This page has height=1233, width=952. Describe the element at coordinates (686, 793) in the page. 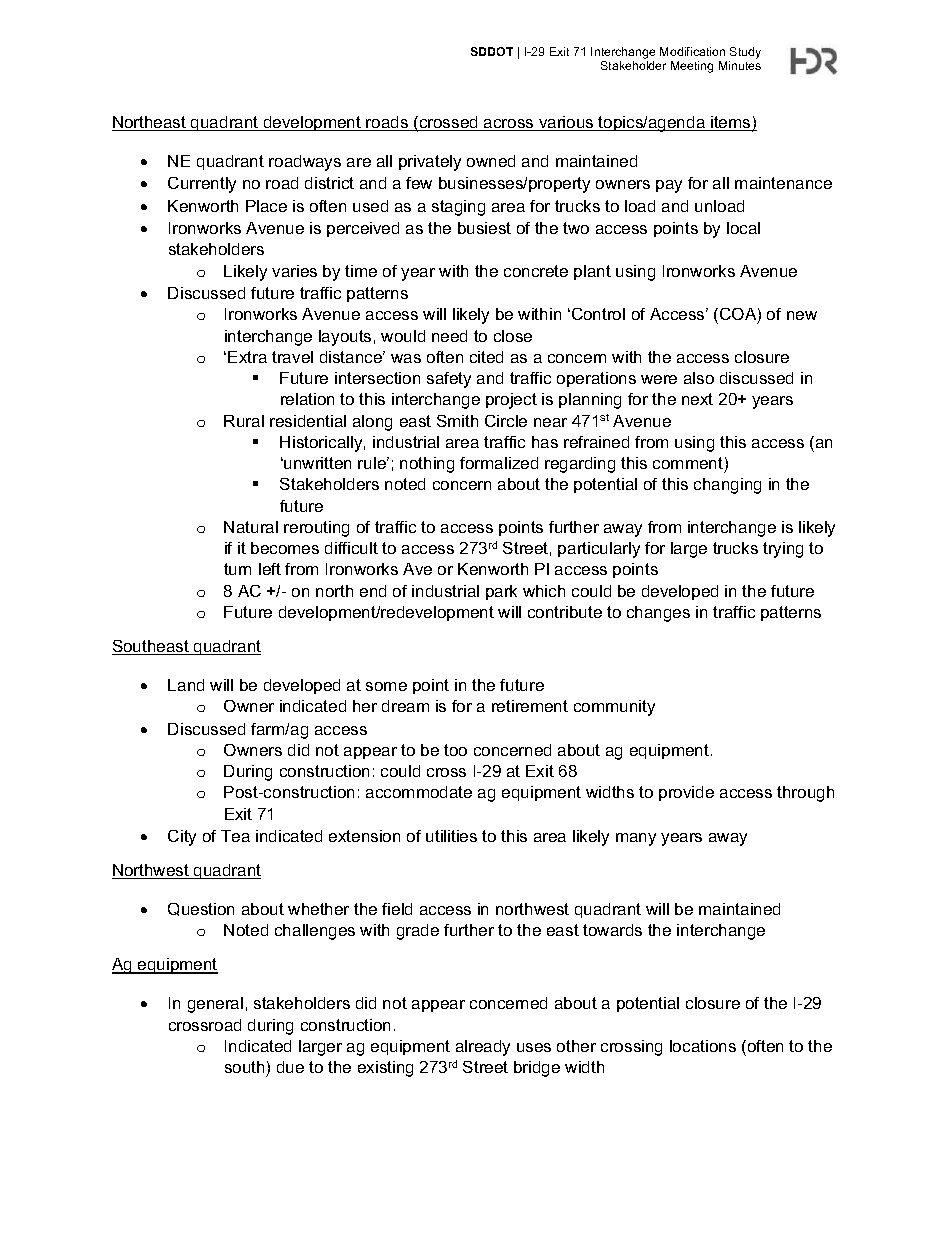

I see `provide` at that location.
